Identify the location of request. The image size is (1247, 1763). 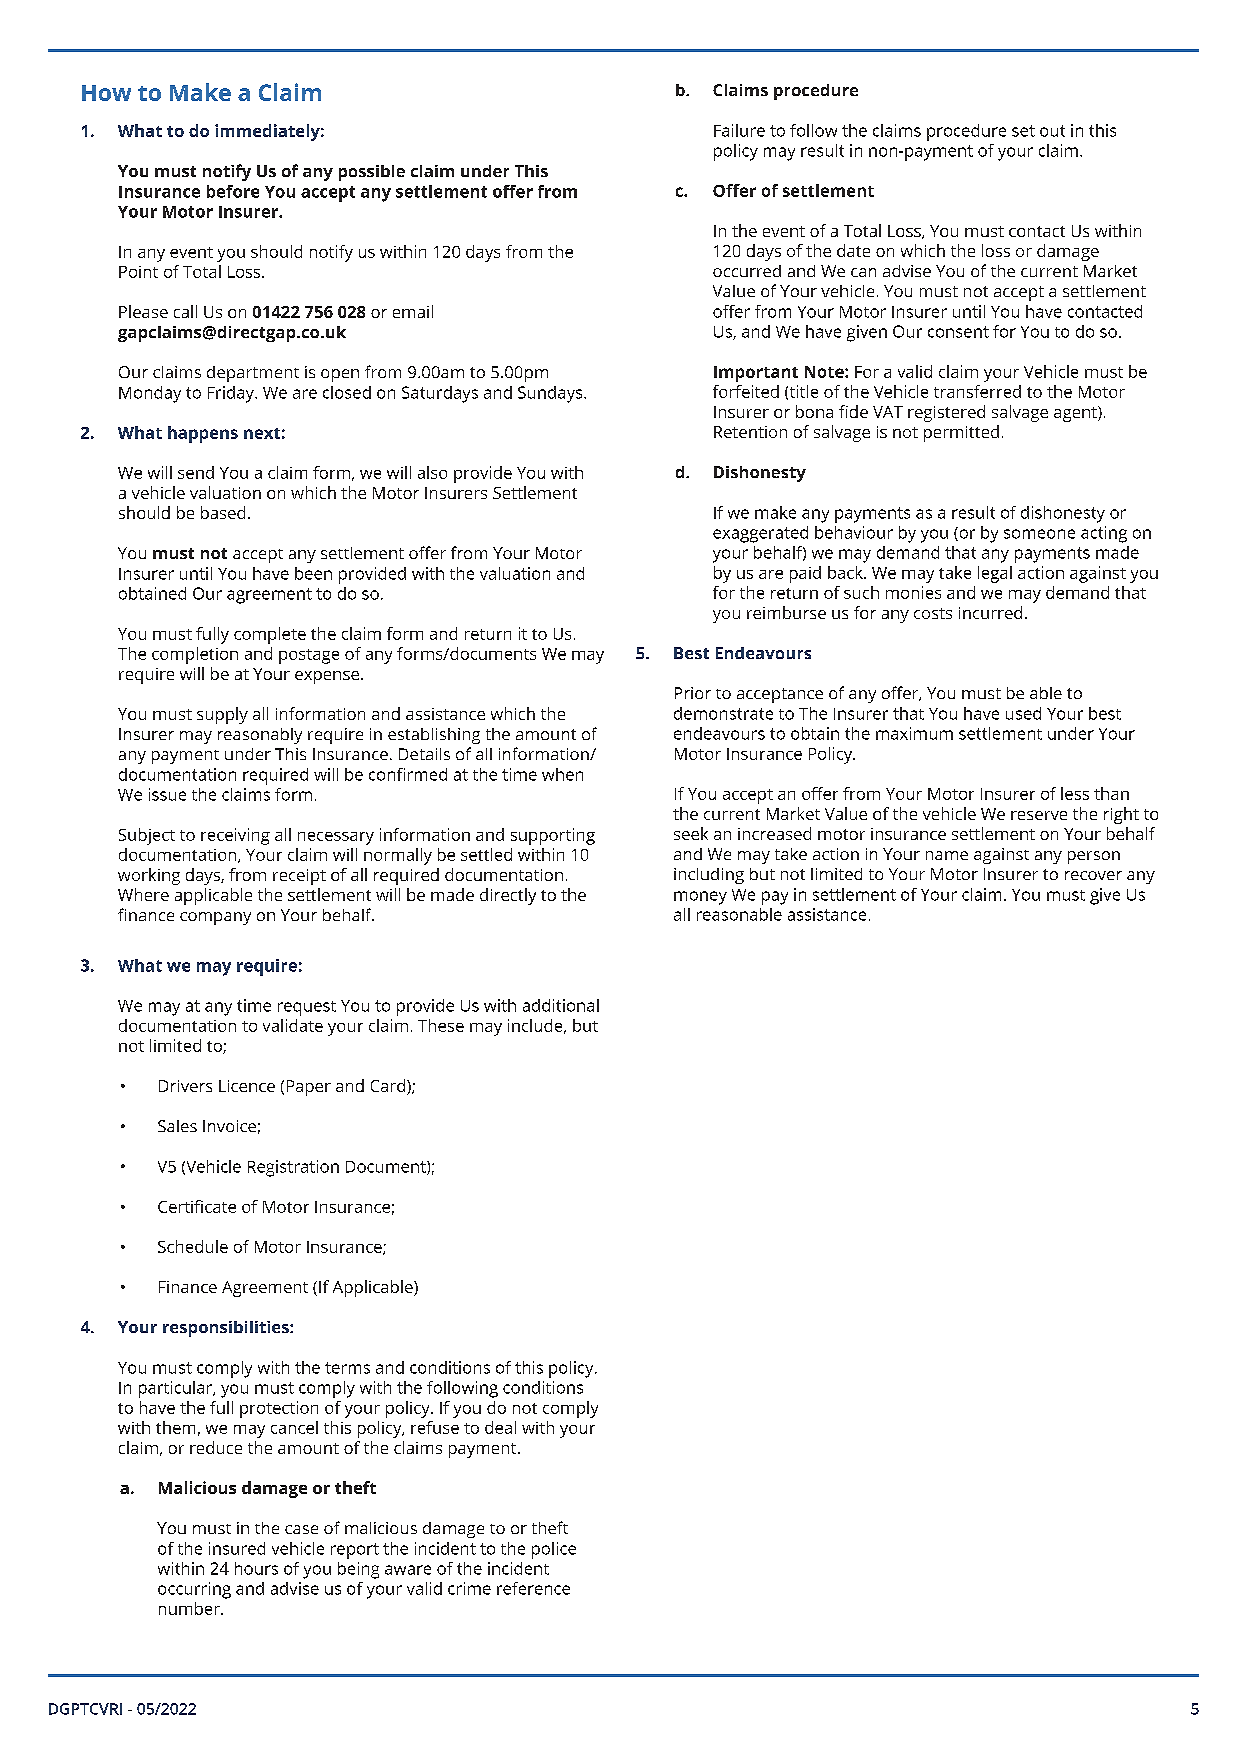
(307, 1008).
